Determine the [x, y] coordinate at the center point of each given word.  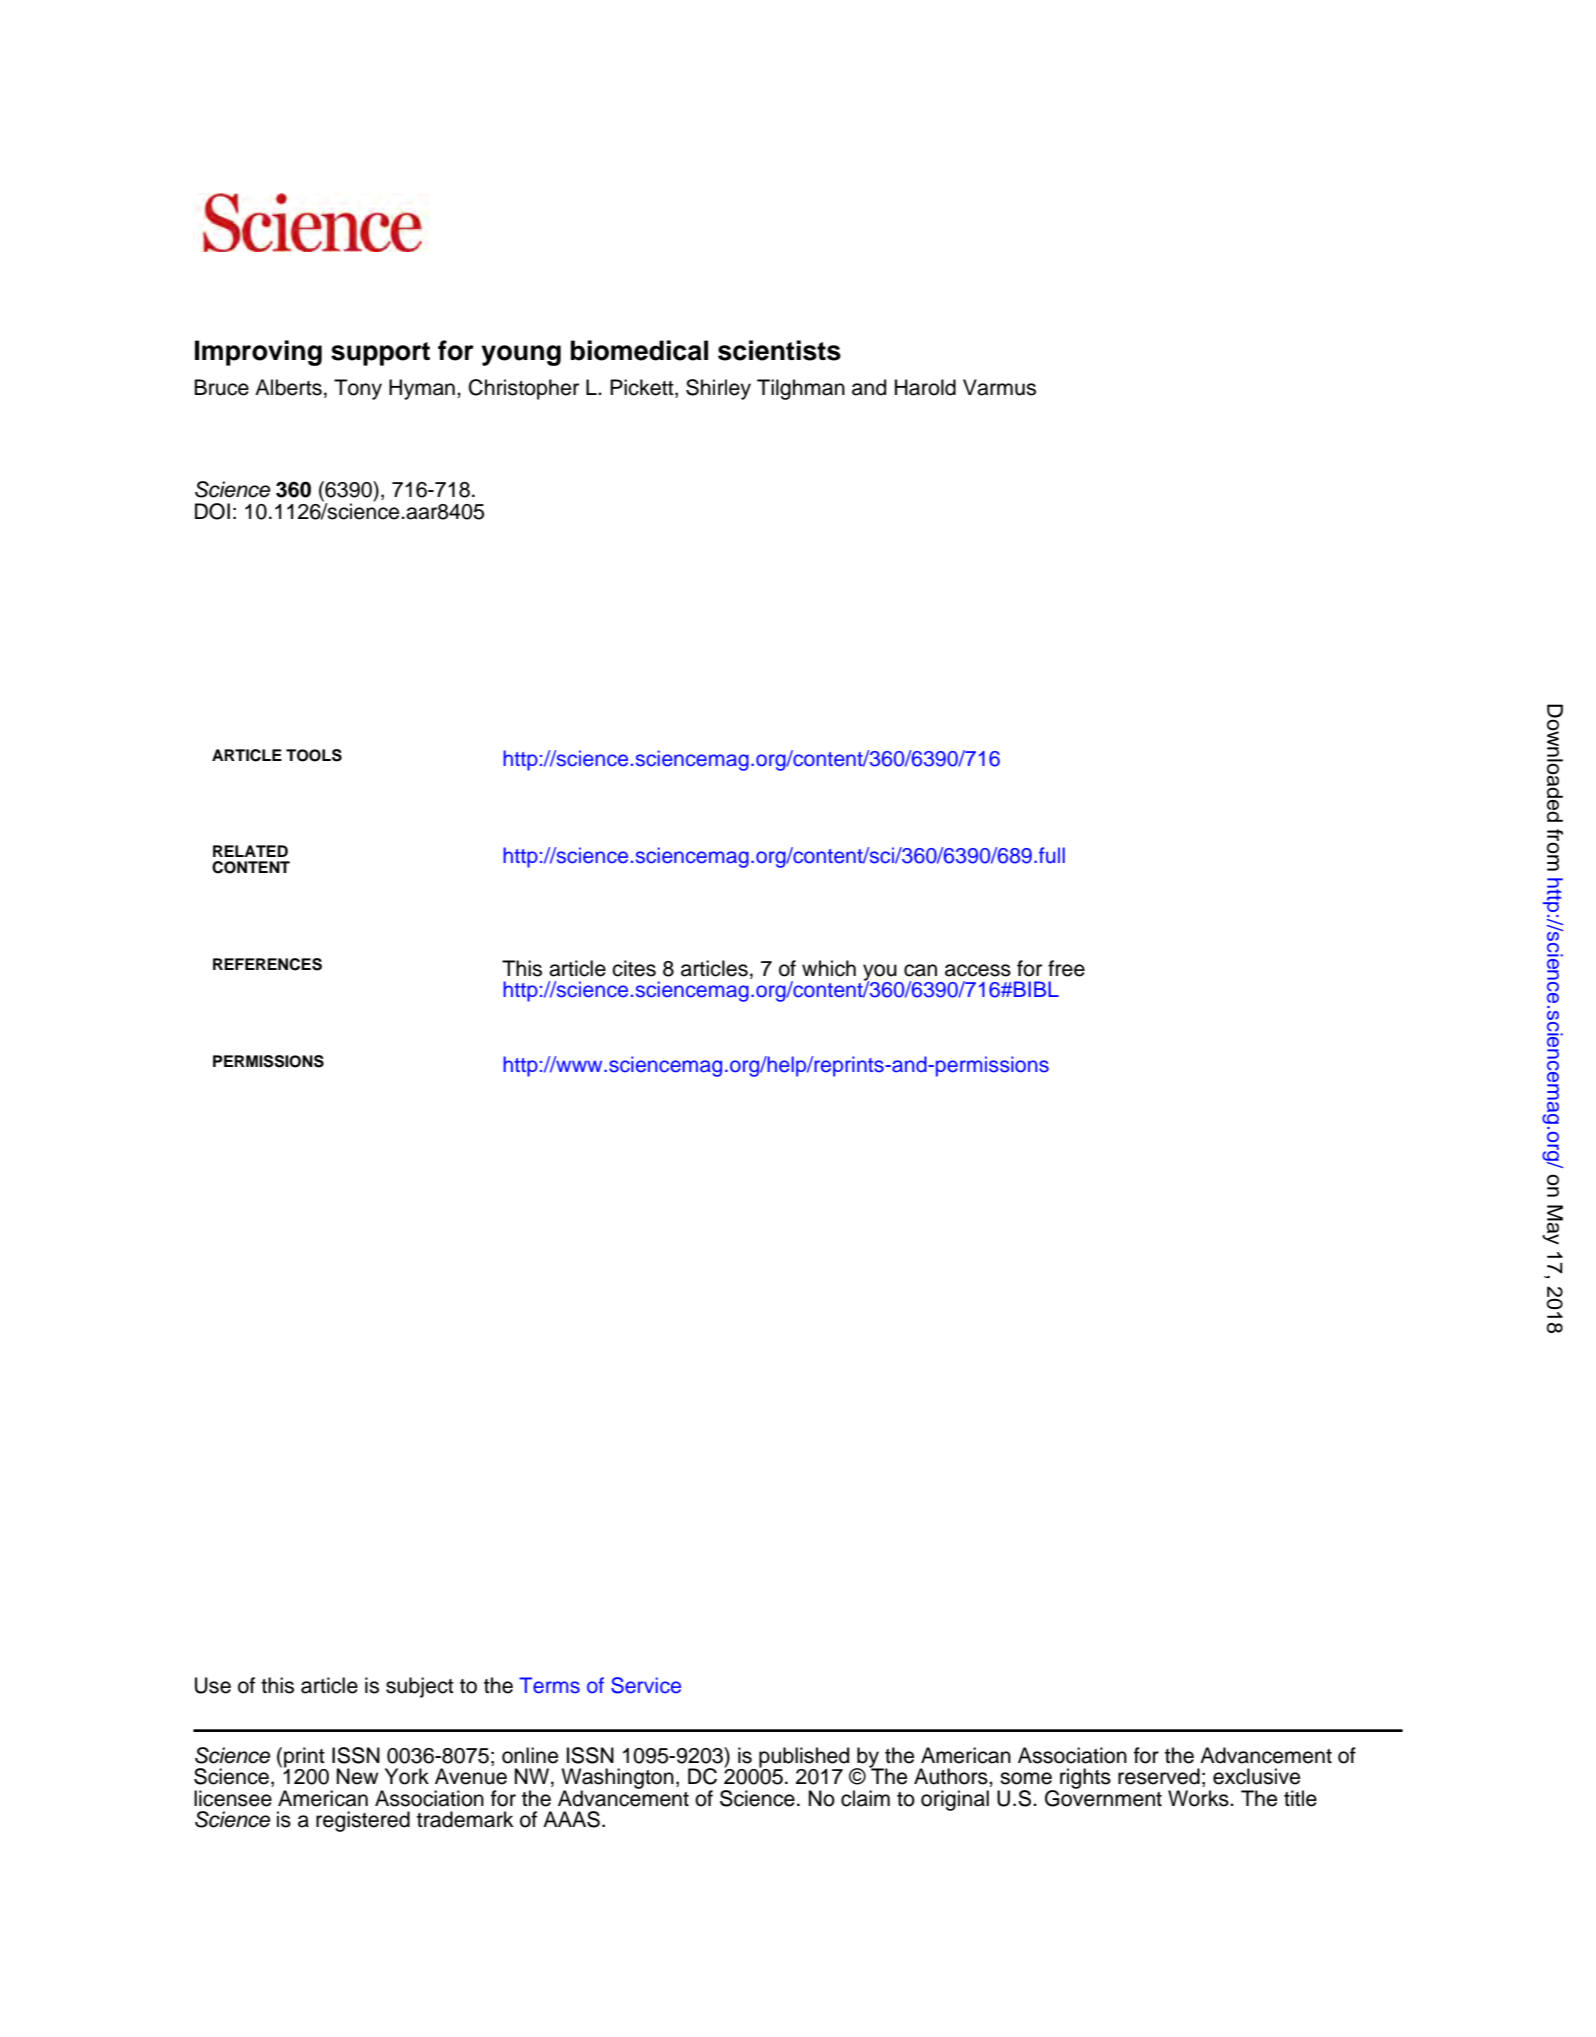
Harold [925, 387]
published [804, 1758]
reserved [1159, 1776]
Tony [358, 389]
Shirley [718, 389]
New [357, 1776]
